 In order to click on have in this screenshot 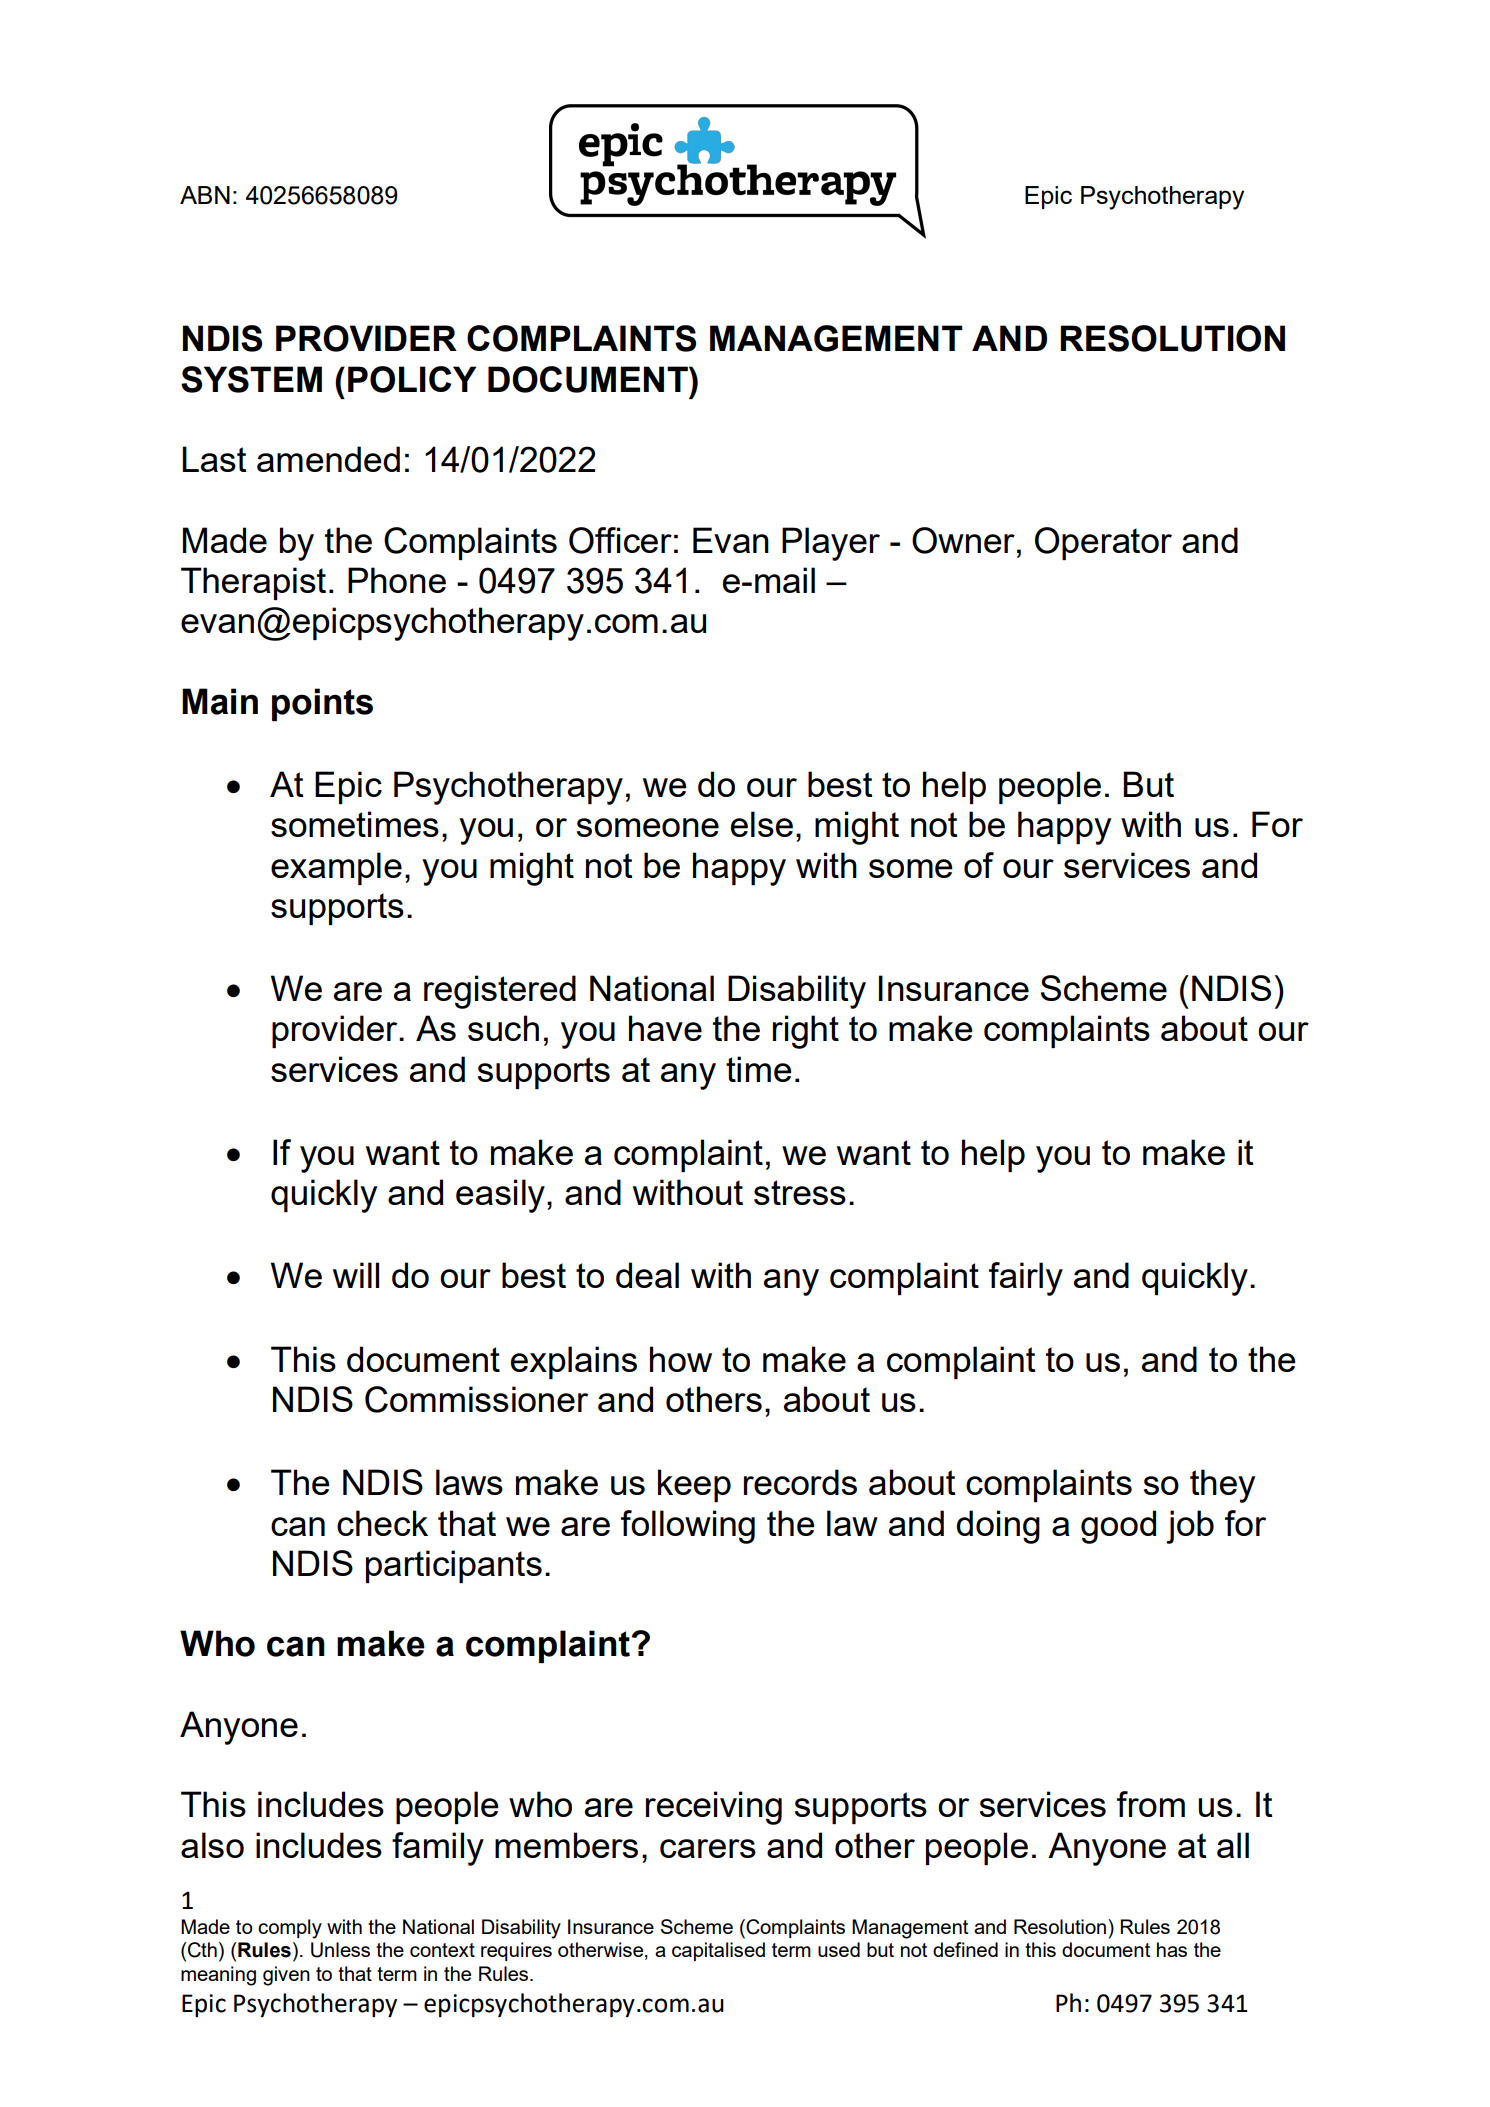, I will do `click(665, 1028)`.
